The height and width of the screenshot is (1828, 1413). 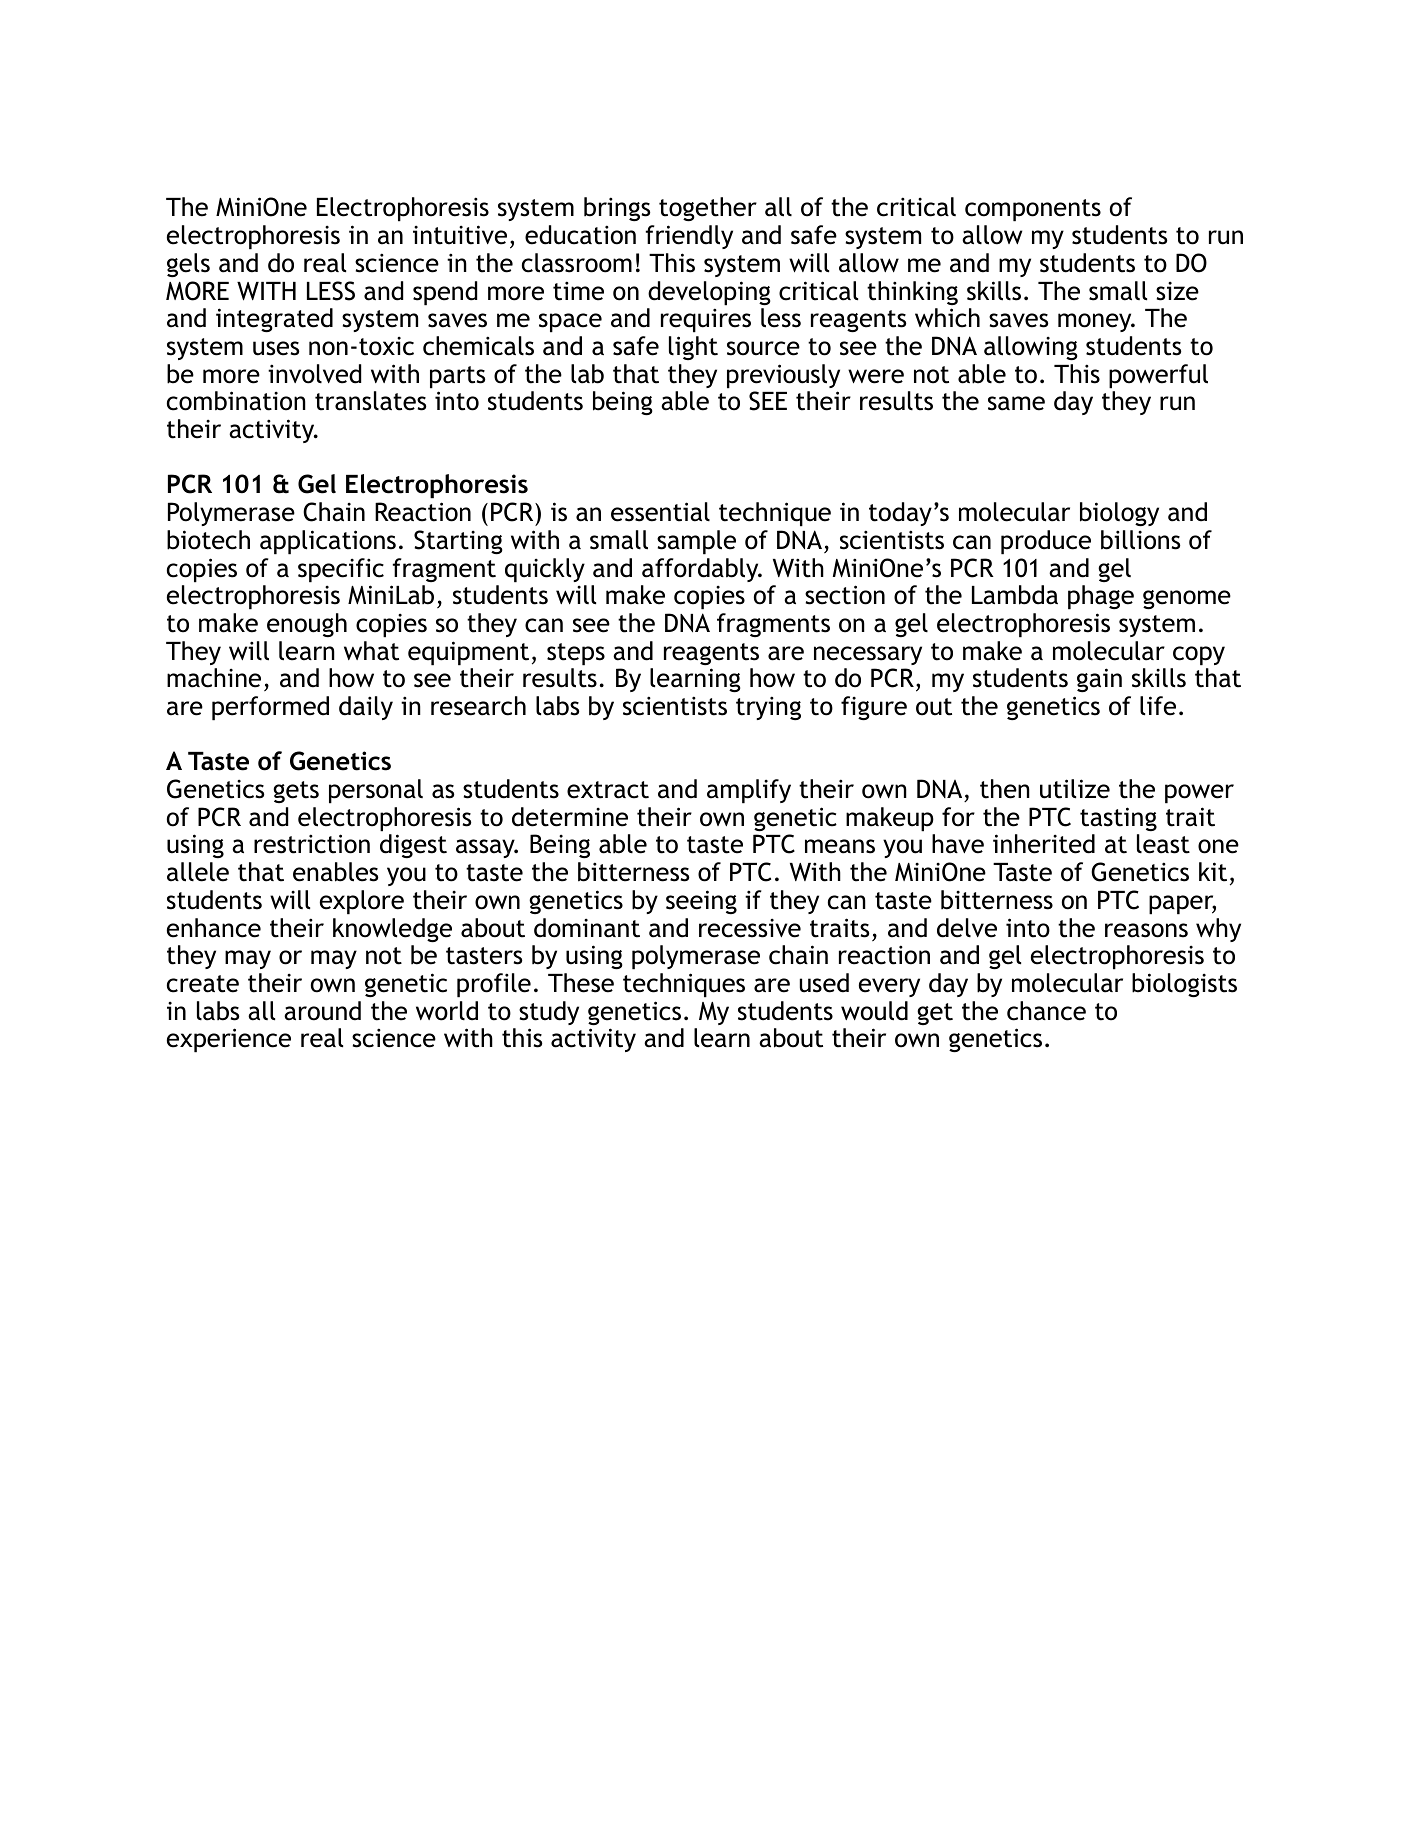 I want to click on used, so click(x=824, y=983).
